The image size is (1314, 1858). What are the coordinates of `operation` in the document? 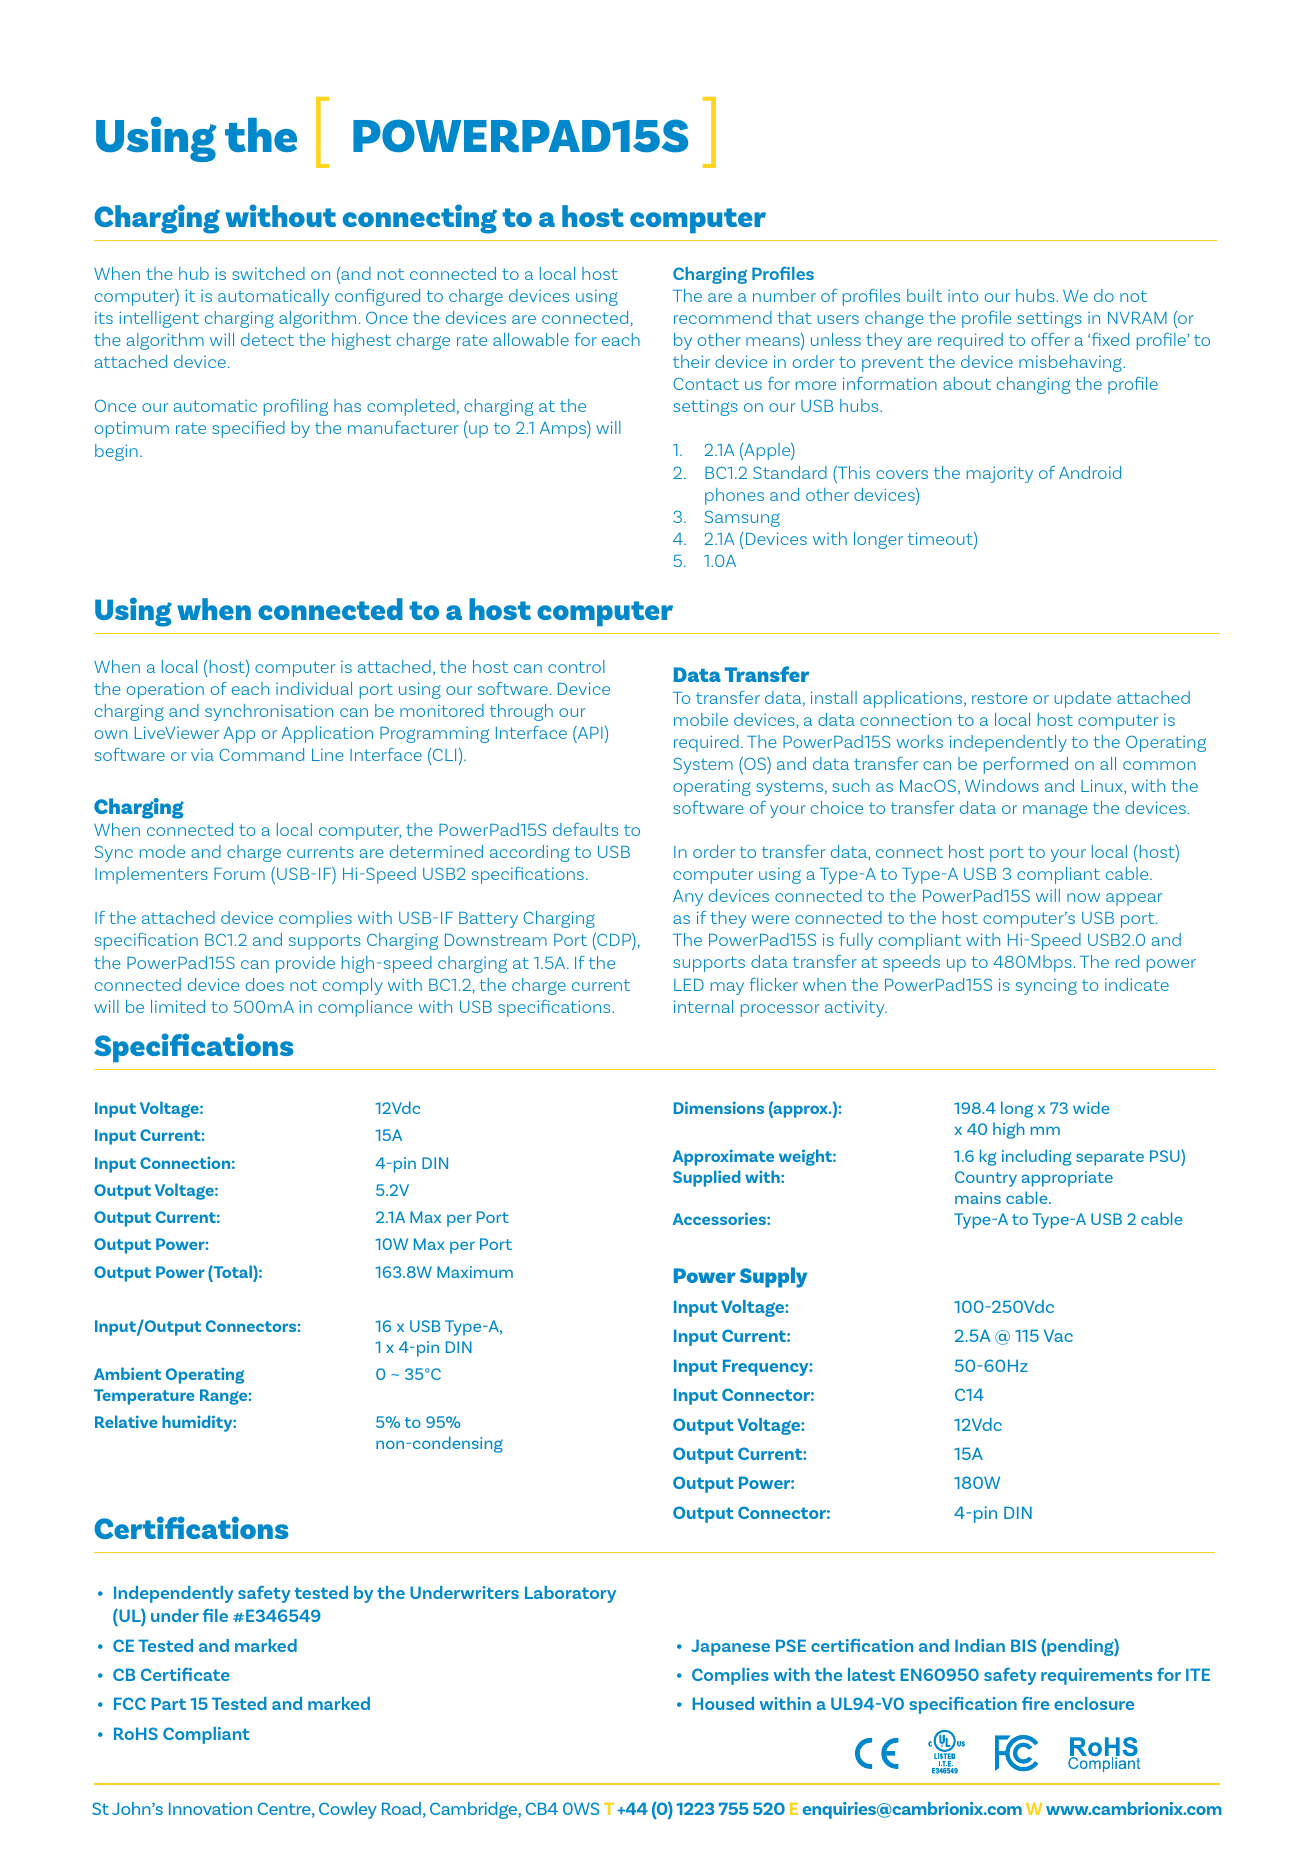 It's located at (165, 691).
